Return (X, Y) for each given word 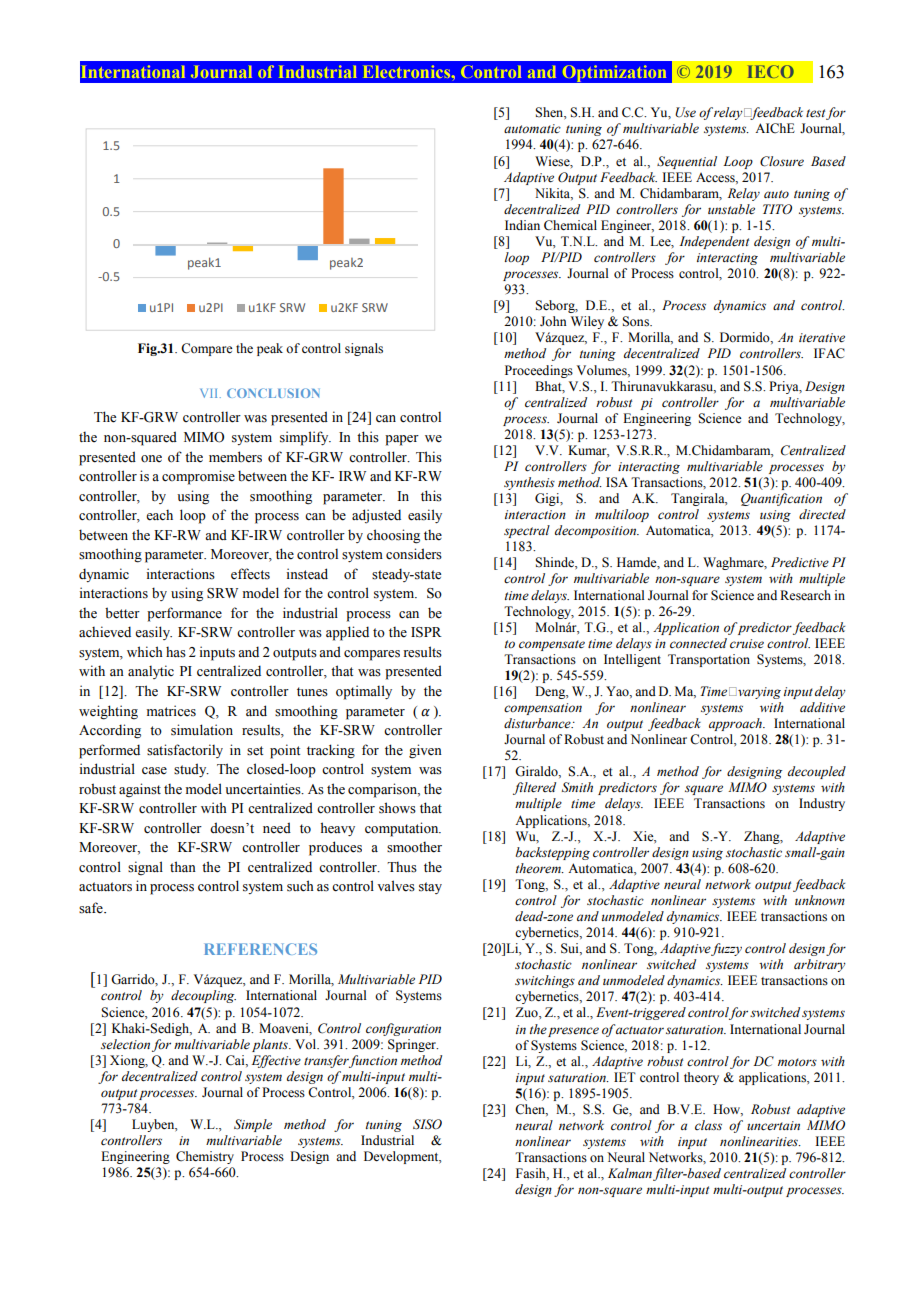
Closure (782, 161)
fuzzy (726, 949)
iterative (822, 338)
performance (184, 614)
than (183, 866)
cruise (747, 643)
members (235, 457)
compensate (552, 645)
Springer (413, 1045)
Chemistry (205, 1157)
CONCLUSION (273, 393)
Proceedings (539, 371)
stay (430, 888)
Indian (522, 225)
